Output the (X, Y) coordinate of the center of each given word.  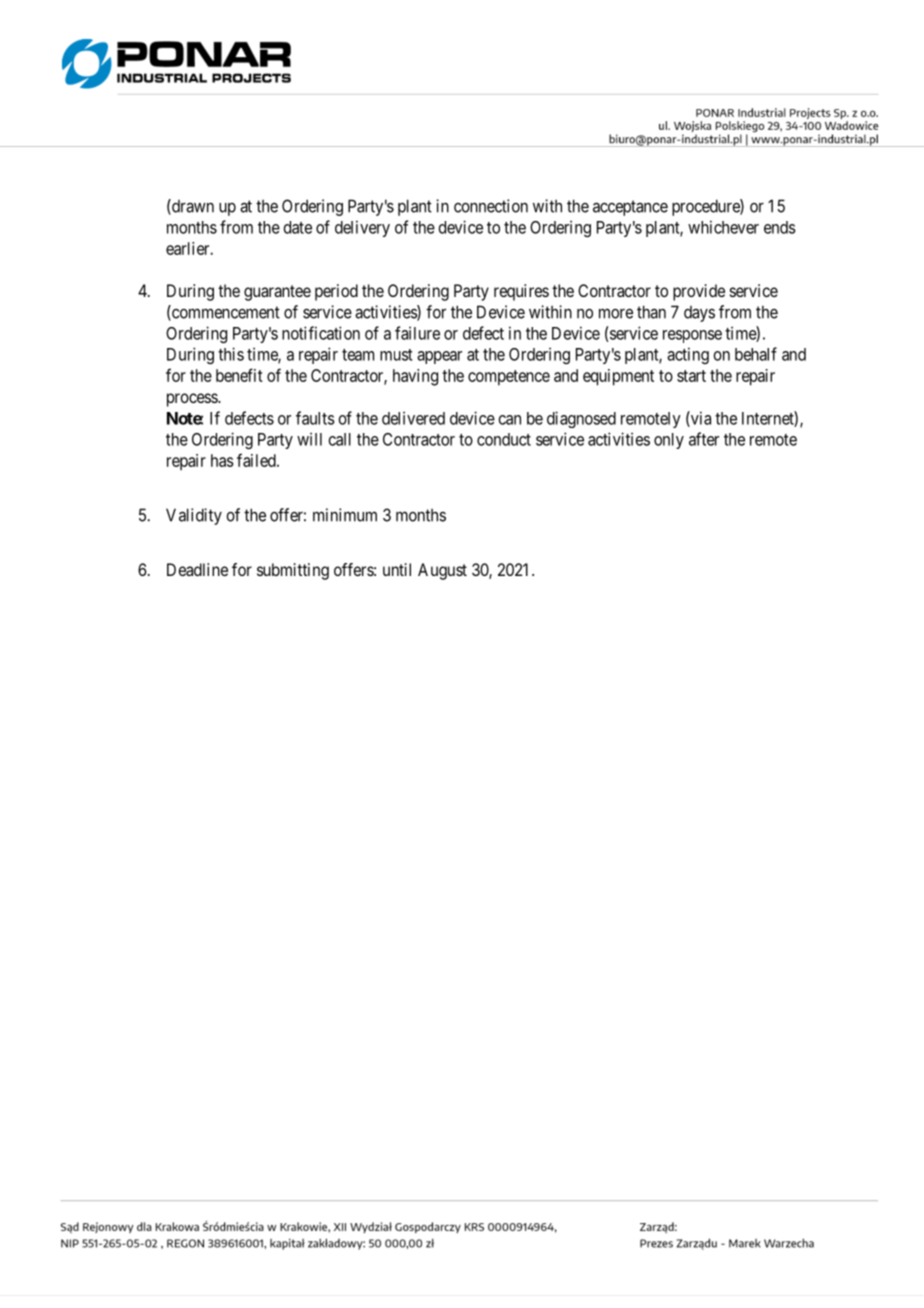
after (704, 439)
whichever (723, 227)
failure (417, 333)
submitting (293, 571)
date (298, 227)
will (309, 439)
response (692, 336)
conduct (504, 439)
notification (321, 333)
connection (491, 206)
